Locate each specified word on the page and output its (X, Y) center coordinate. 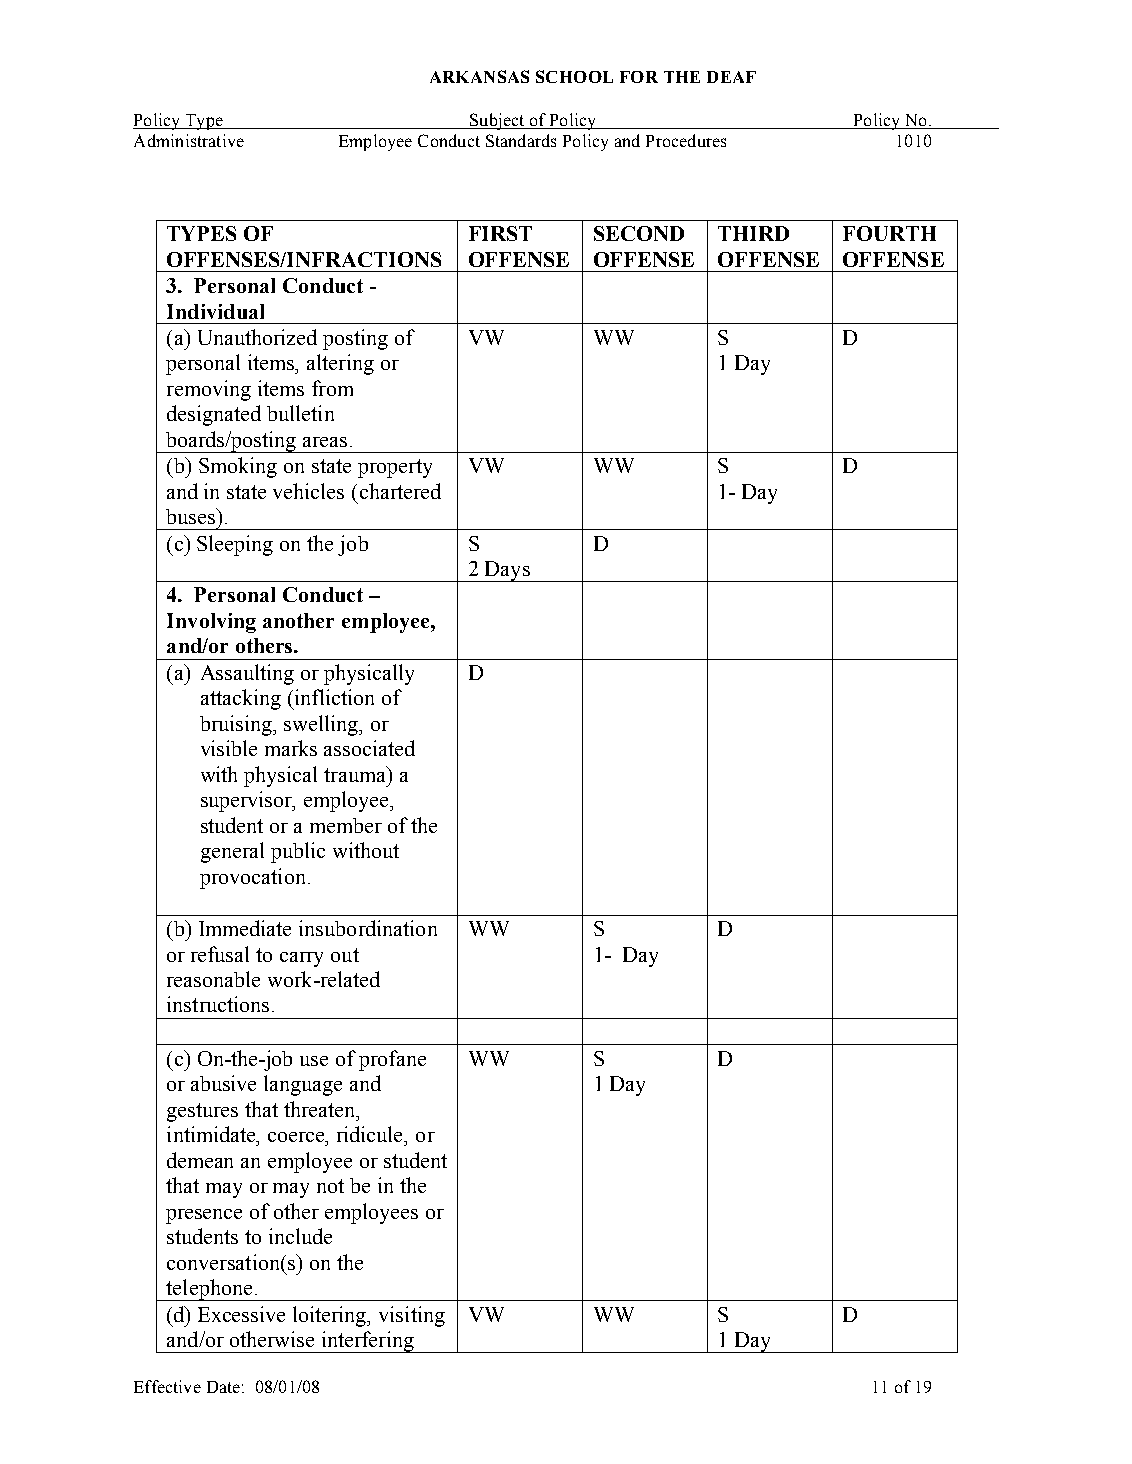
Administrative (189, 140)
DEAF (731, 77)
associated (369, 748)
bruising (237, 725)
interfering (367, 1342)
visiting (412, 1316)
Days (507, 571)
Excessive (241, 1314)
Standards (521, 140)
